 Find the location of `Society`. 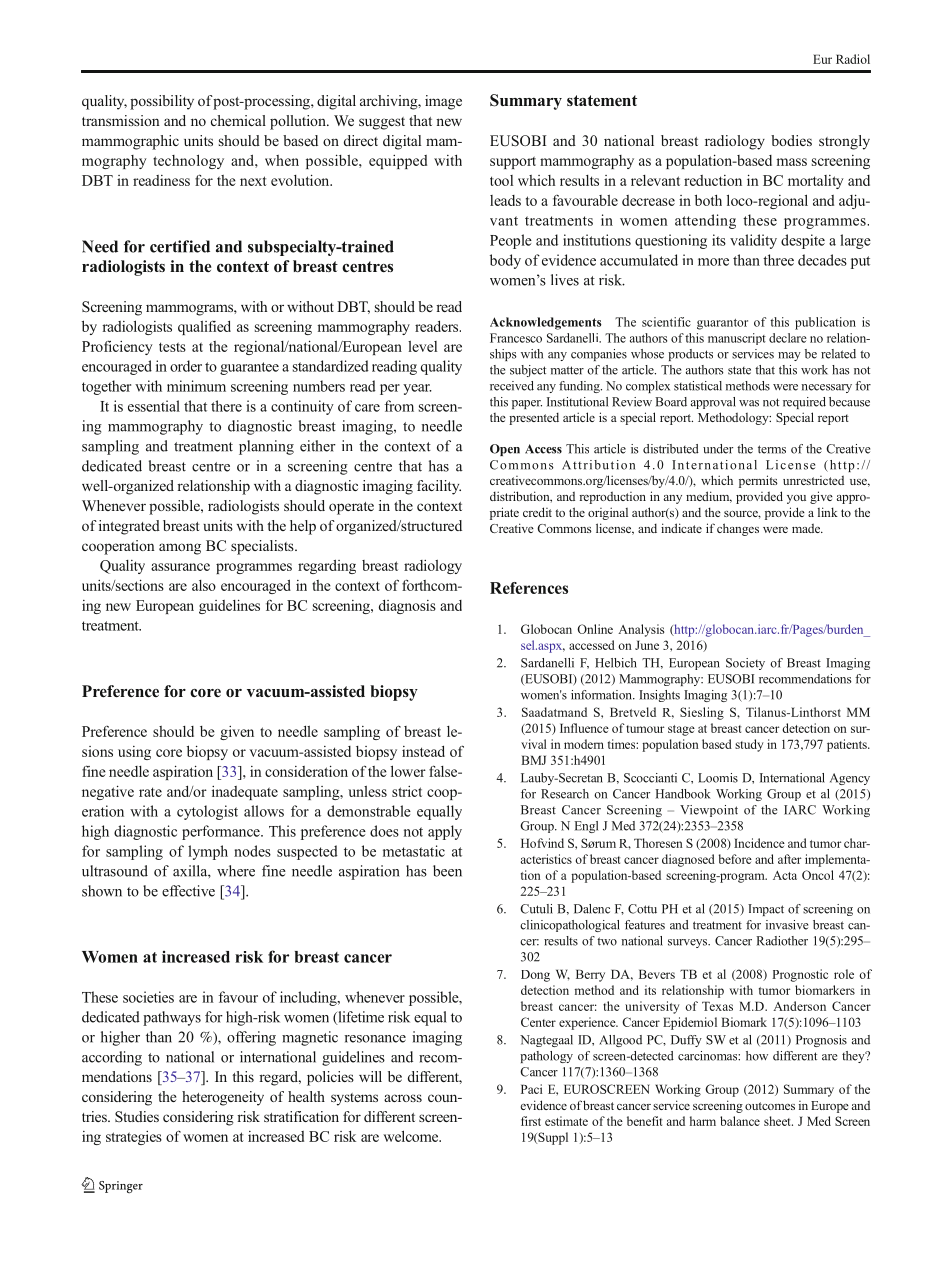

Society is located at coordinates (745, 664).
